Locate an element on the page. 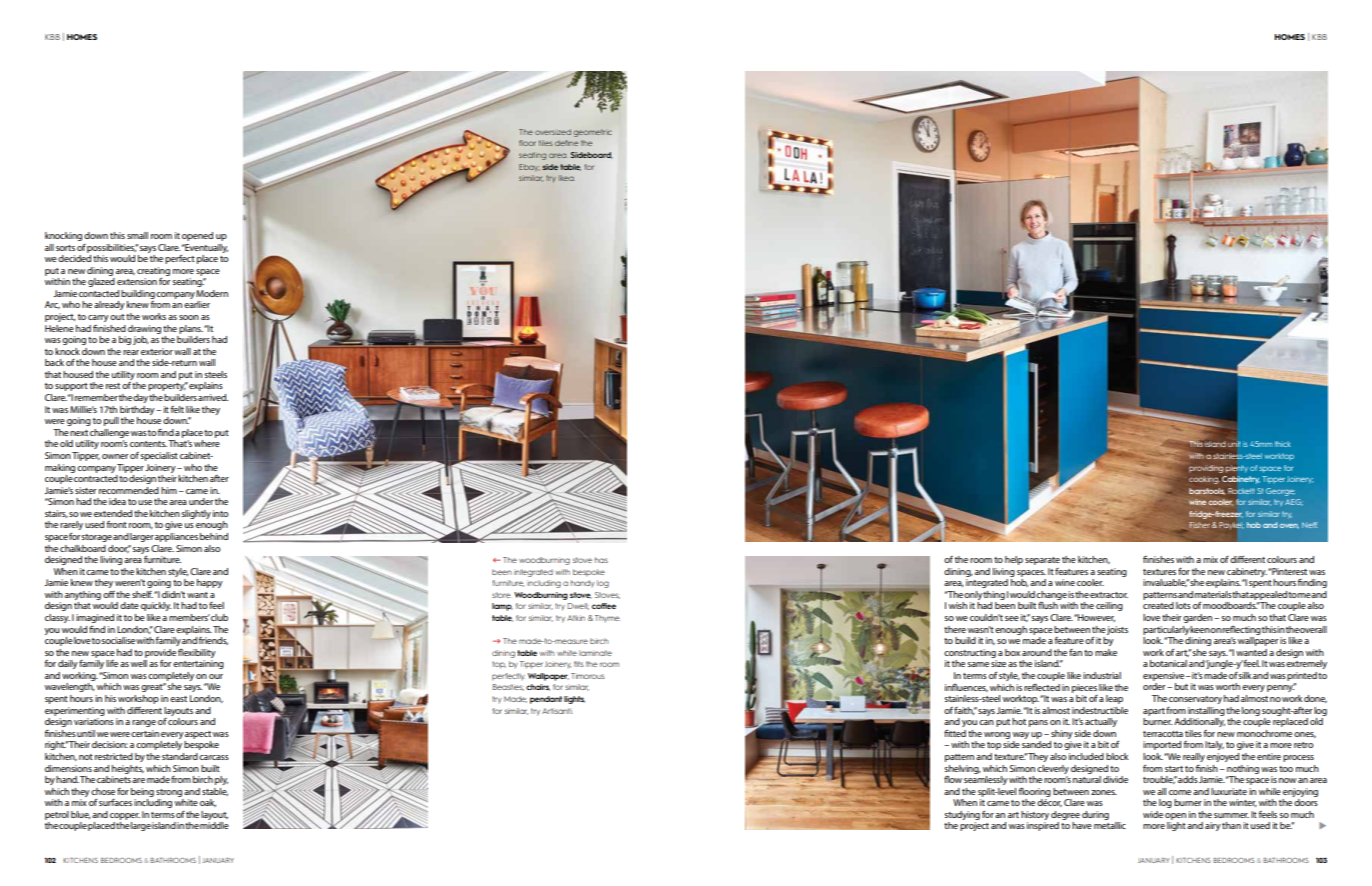 This image has height=886, width=1372. unit is located at coordinates (1234, 444).
